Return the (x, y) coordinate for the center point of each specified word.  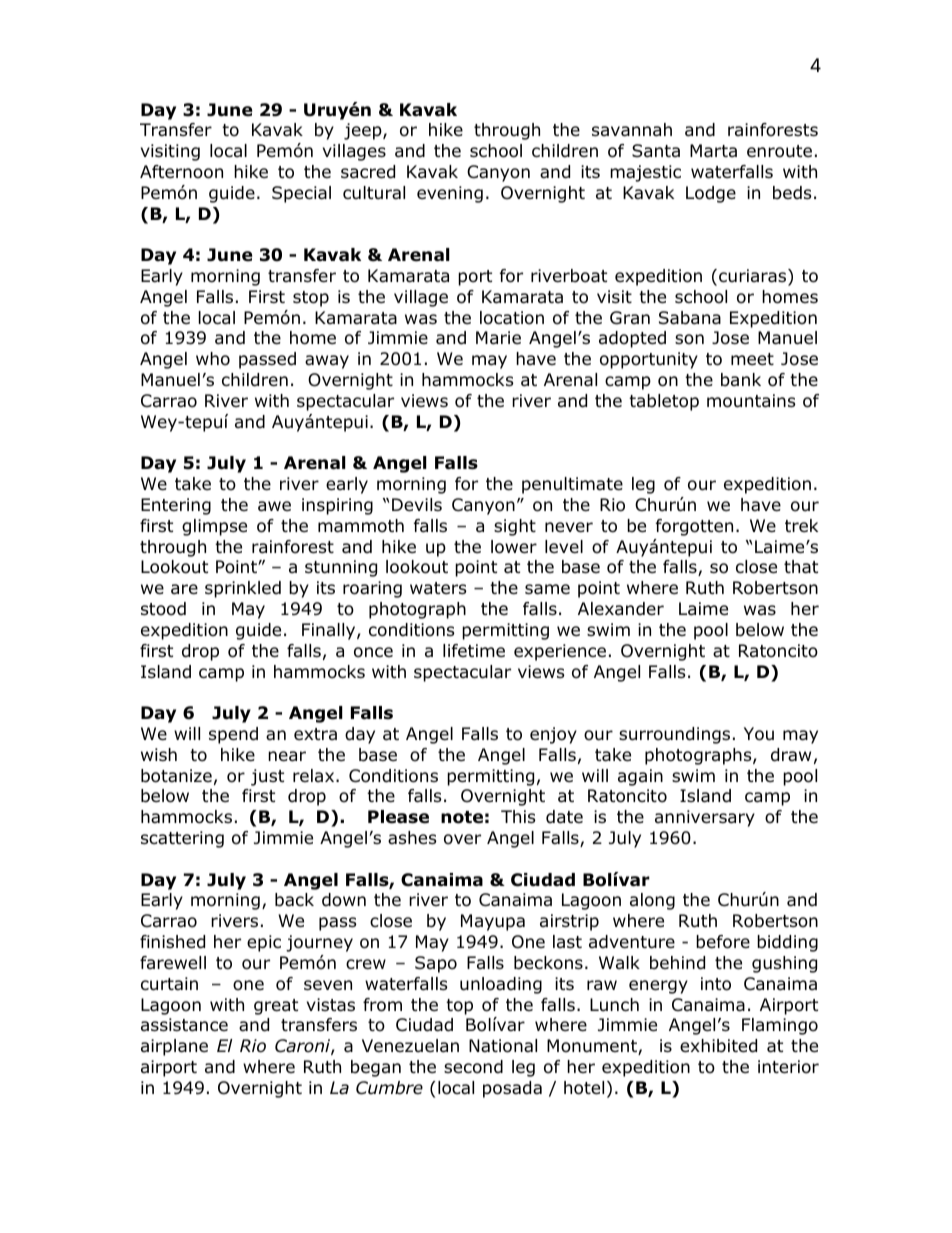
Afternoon (181, 172)
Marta (713, 151)
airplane (174, 1047)
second (473, 1067)
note (462, 817)
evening (450, 194)
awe (274, 506)
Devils (417, 505)
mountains (751, 401)
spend (233, 735)
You (759, 734)
